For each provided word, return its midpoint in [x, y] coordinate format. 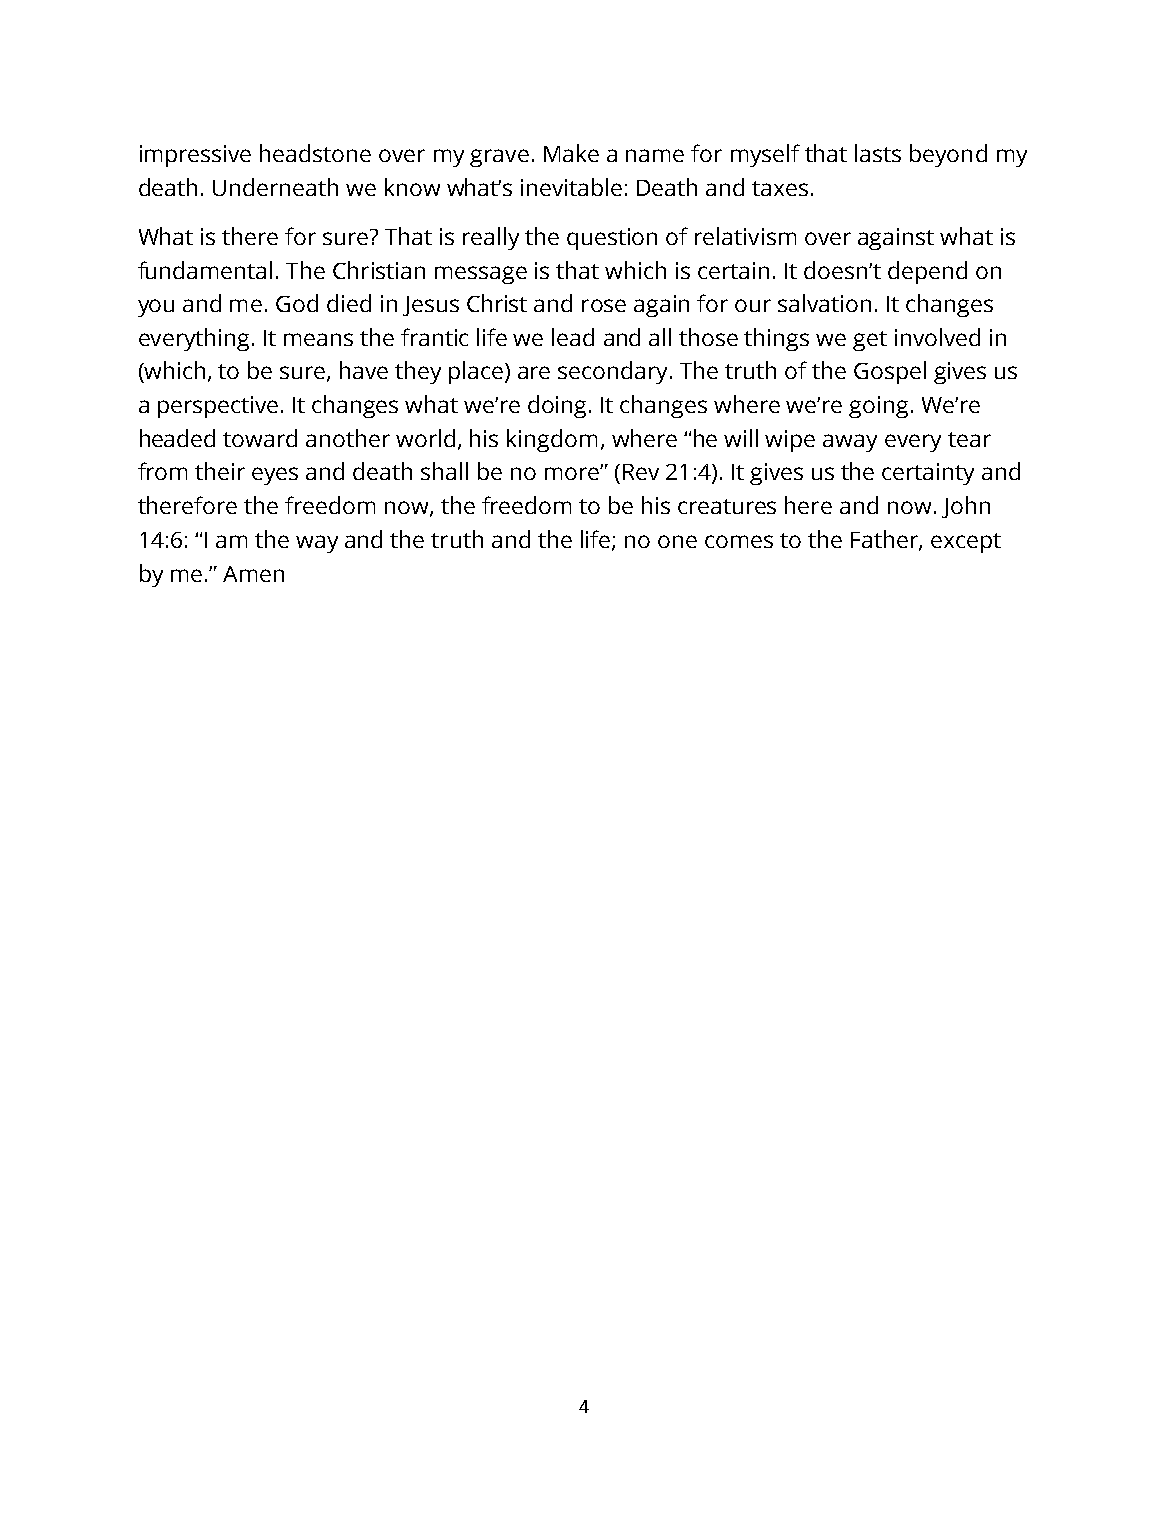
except [966, 543]
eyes [275, 476]
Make [571, 153]
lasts [878, 153]
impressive [195, 156]
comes [739, 541]
